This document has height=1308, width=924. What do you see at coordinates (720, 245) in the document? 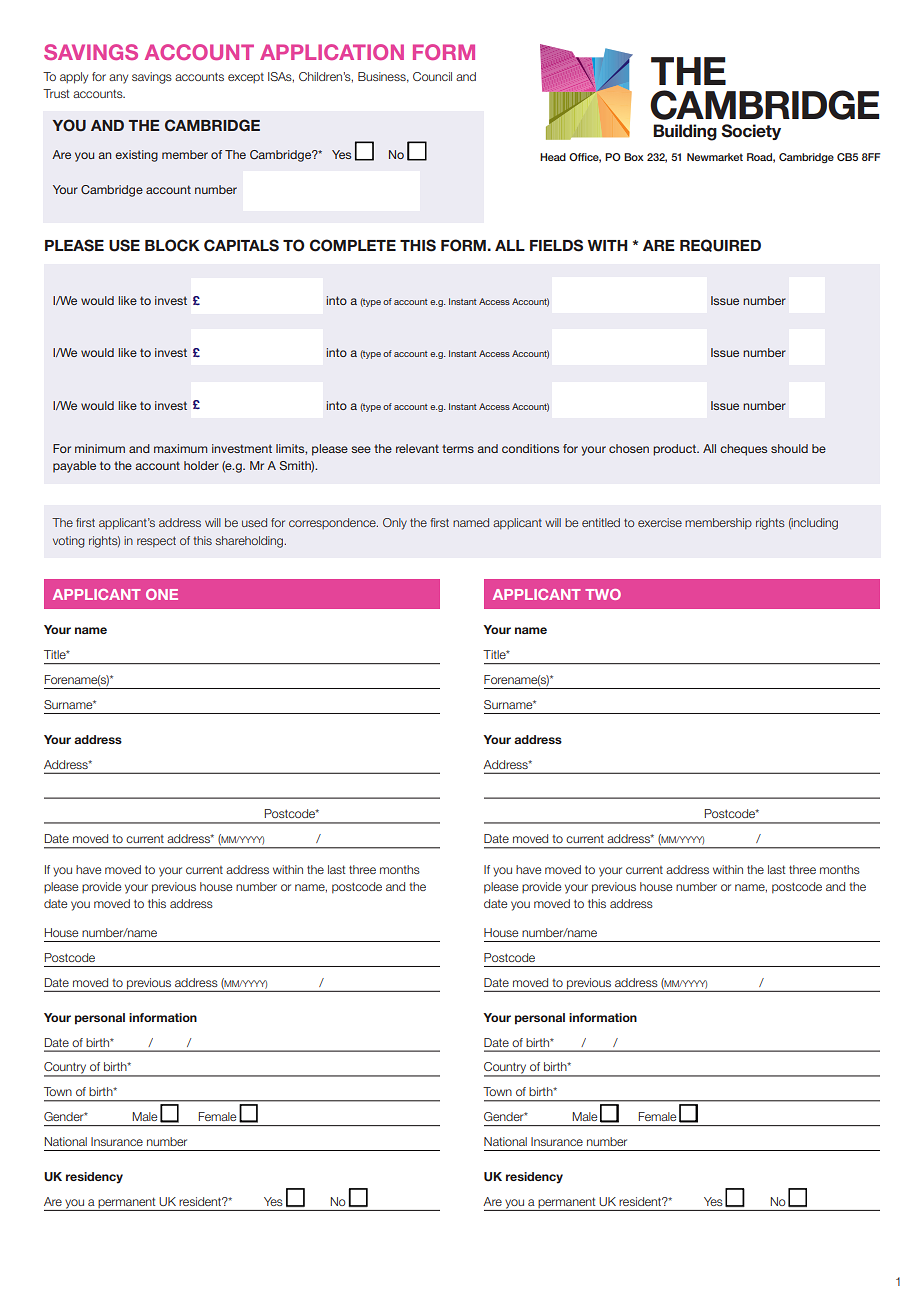
I see `REQUIRED` at bounding box center [720, 245].
